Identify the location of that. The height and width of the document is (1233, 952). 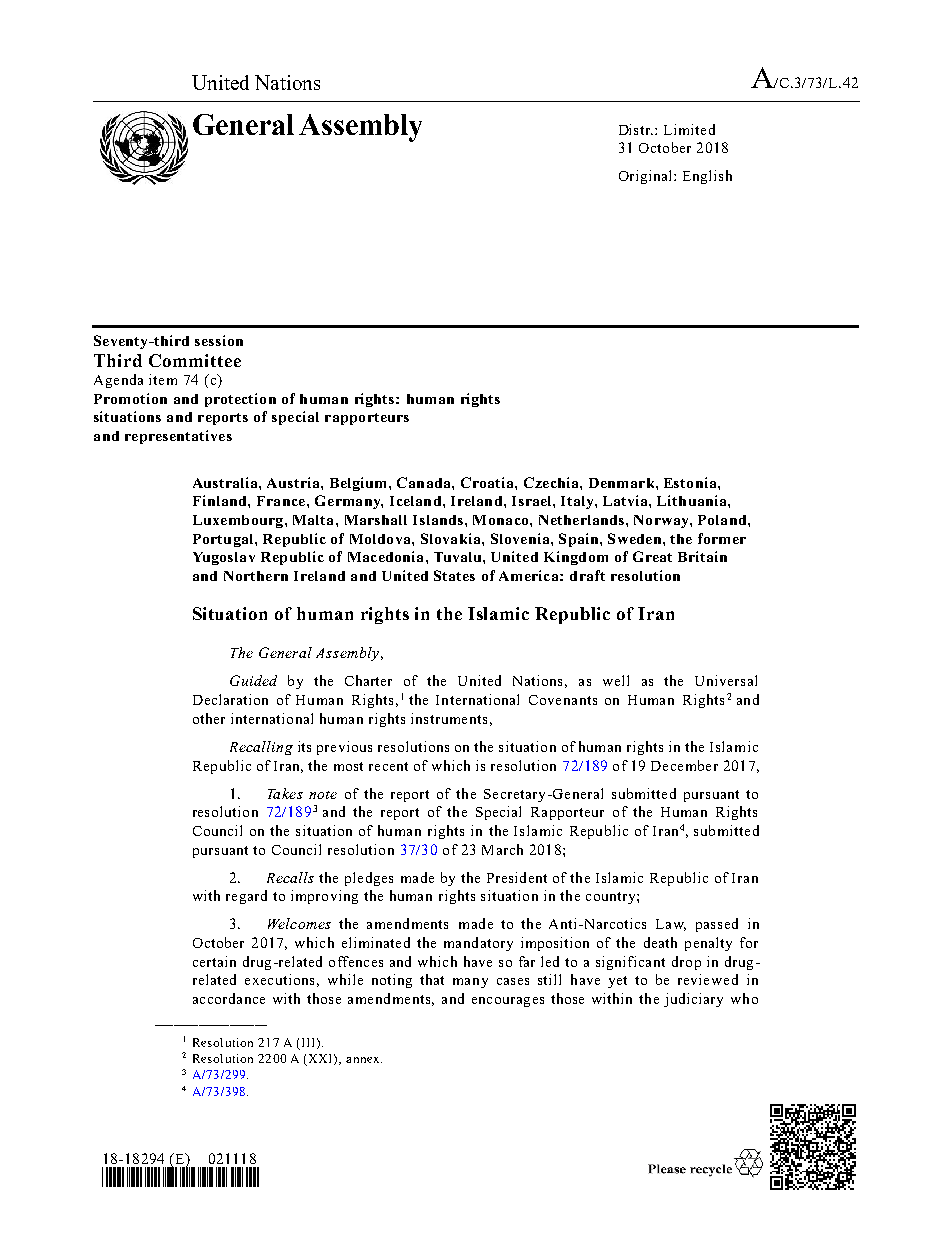
(432, 979).
